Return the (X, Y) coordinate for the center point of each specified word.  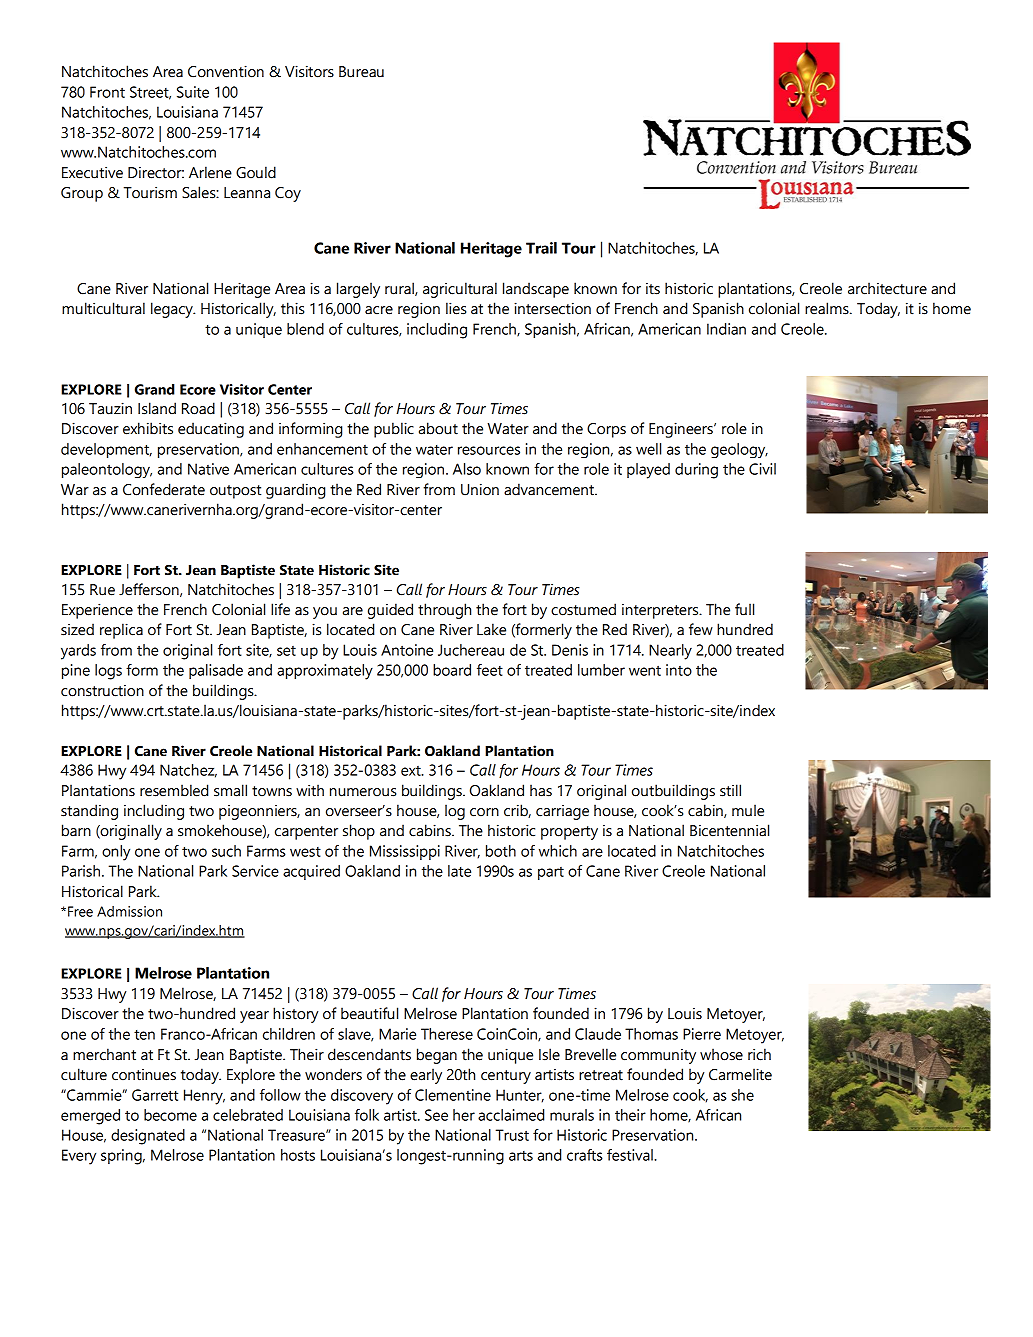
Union (480, 489)
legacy (173, 310)
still (730, 790)
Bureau (361, 72)
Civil (762, 469)
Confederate (164, 489)
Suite (193, 92)
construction (102, 691)
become (170, 1115)
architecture (887, 288)
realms (828, 308)
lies (456, 308)
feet (490, 670)
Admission (129, 911)
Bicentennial (729, 830)
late (459, 871)
